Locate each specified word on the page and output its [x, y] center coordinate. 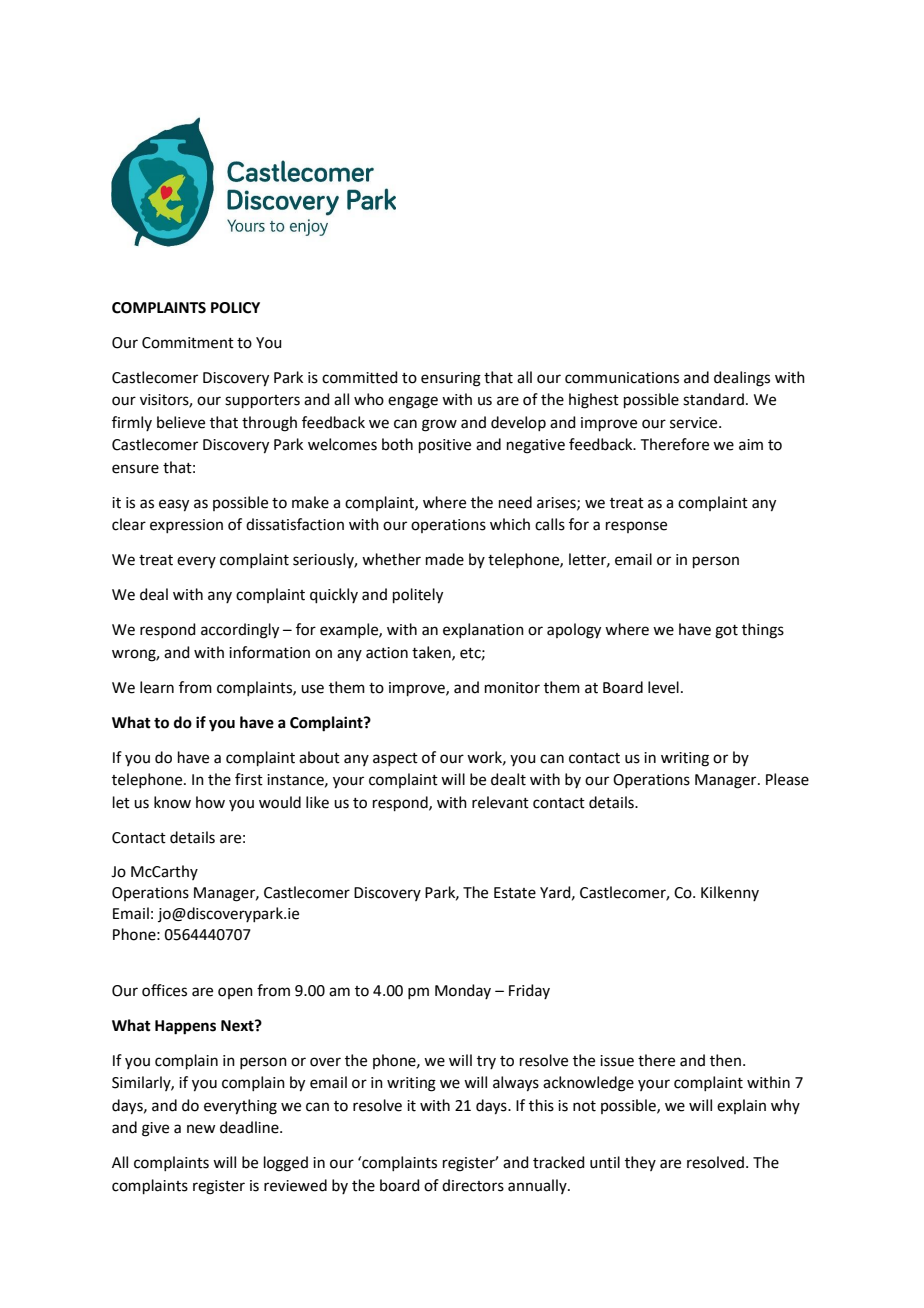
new [201, 1129]
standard [713, 399]
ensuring [451, 379]
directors [473, 1185]
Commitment [188, 343]
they [640, 1163]
